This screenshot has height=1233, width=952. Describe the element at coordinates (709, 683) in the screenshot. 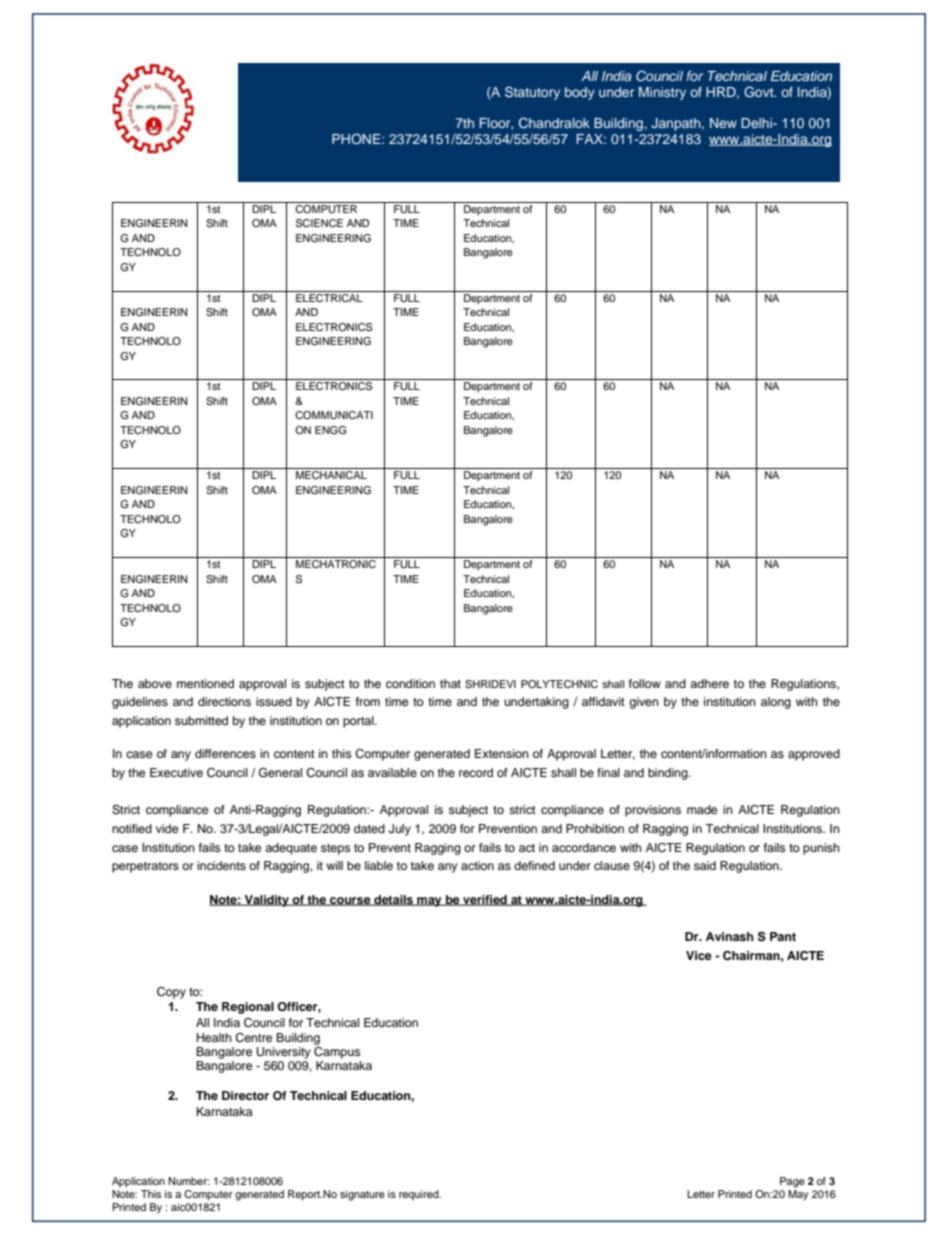

I see `adhere` at that location.
